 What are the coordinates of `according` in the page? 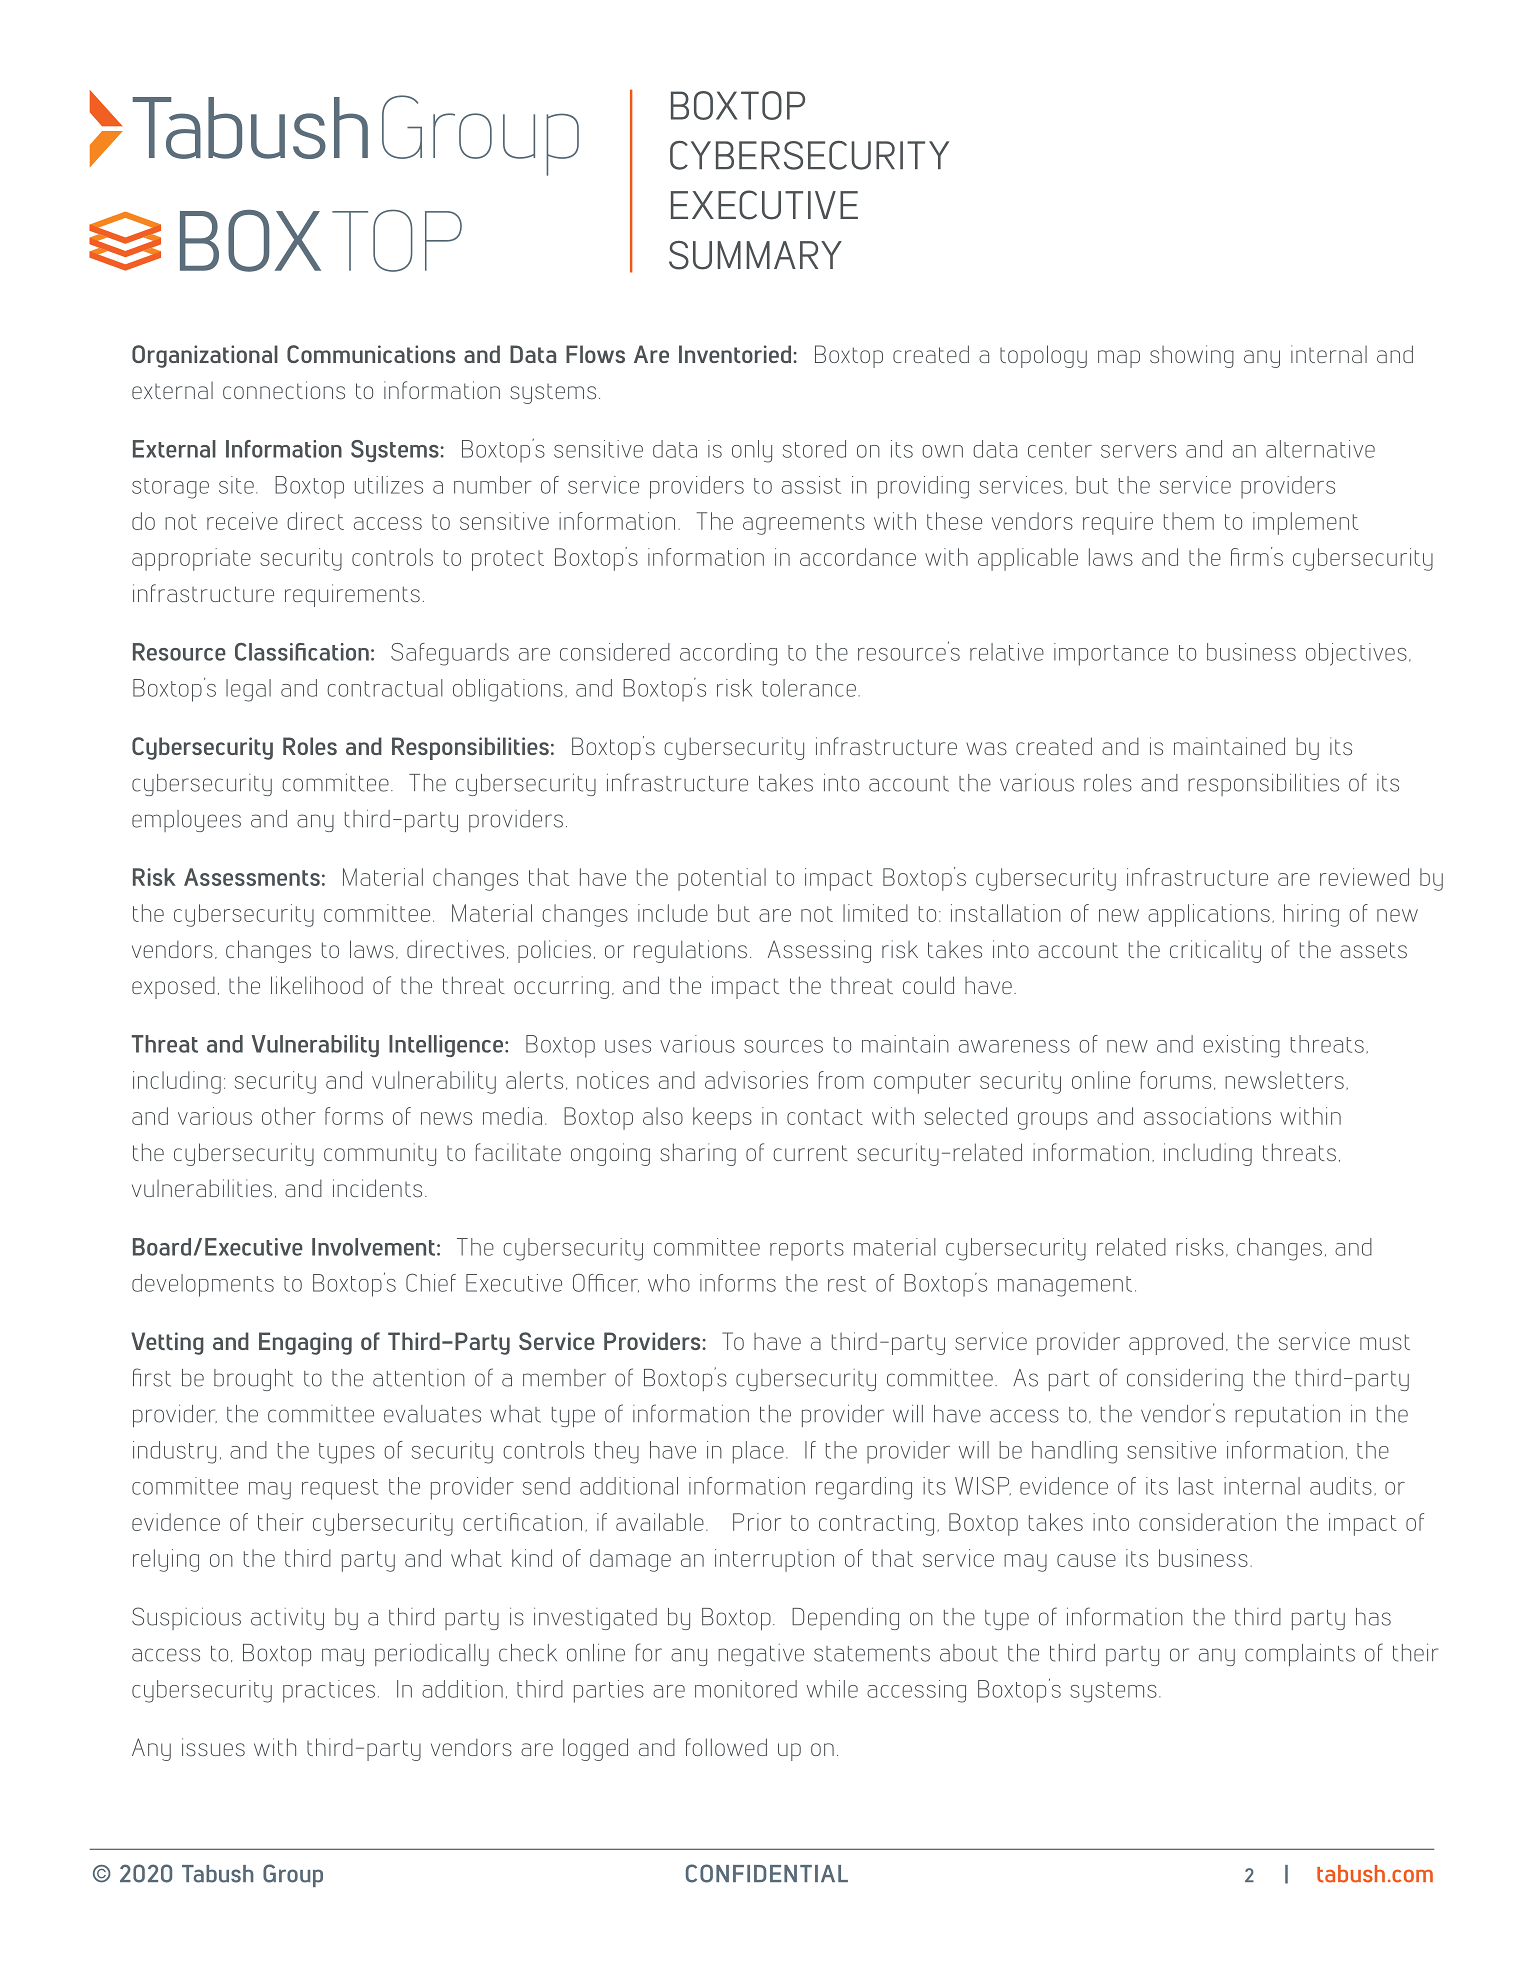 It's located at (728, 654).
